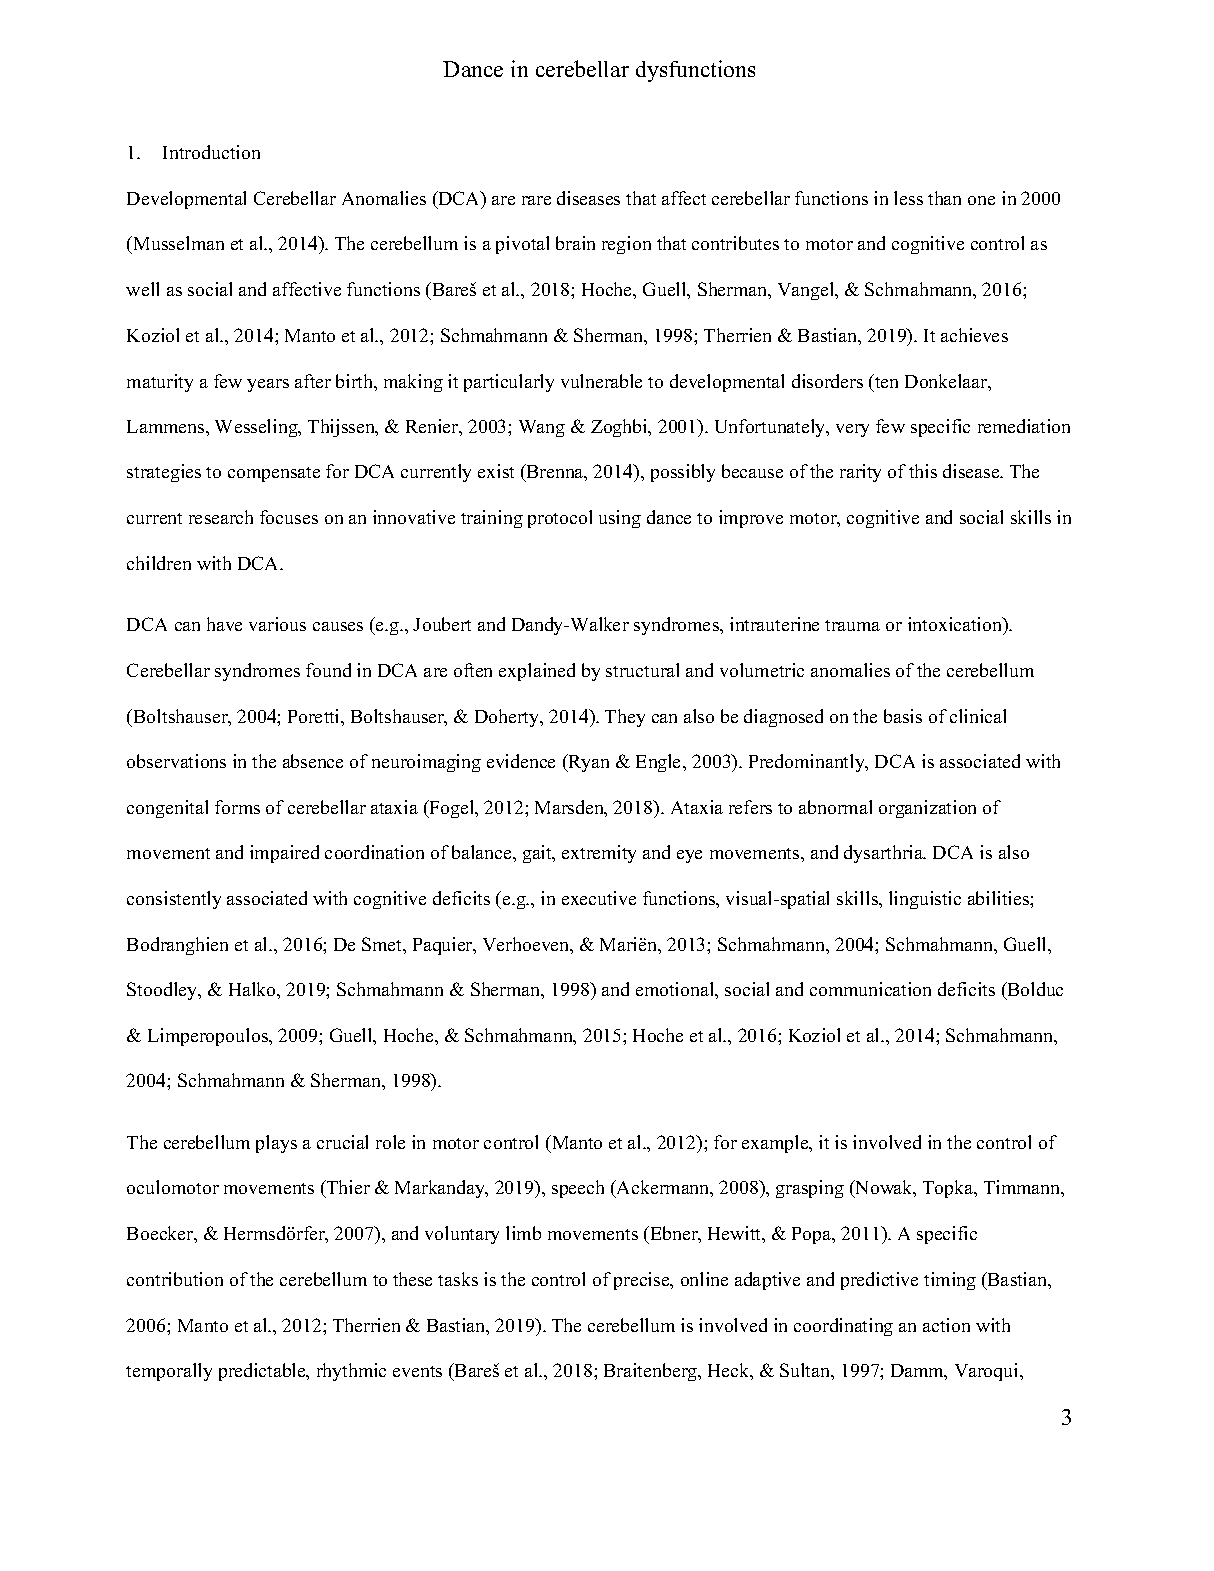 The width and height of the page is (1214, 1571). I want to click on speech, so click(578, 1189).
